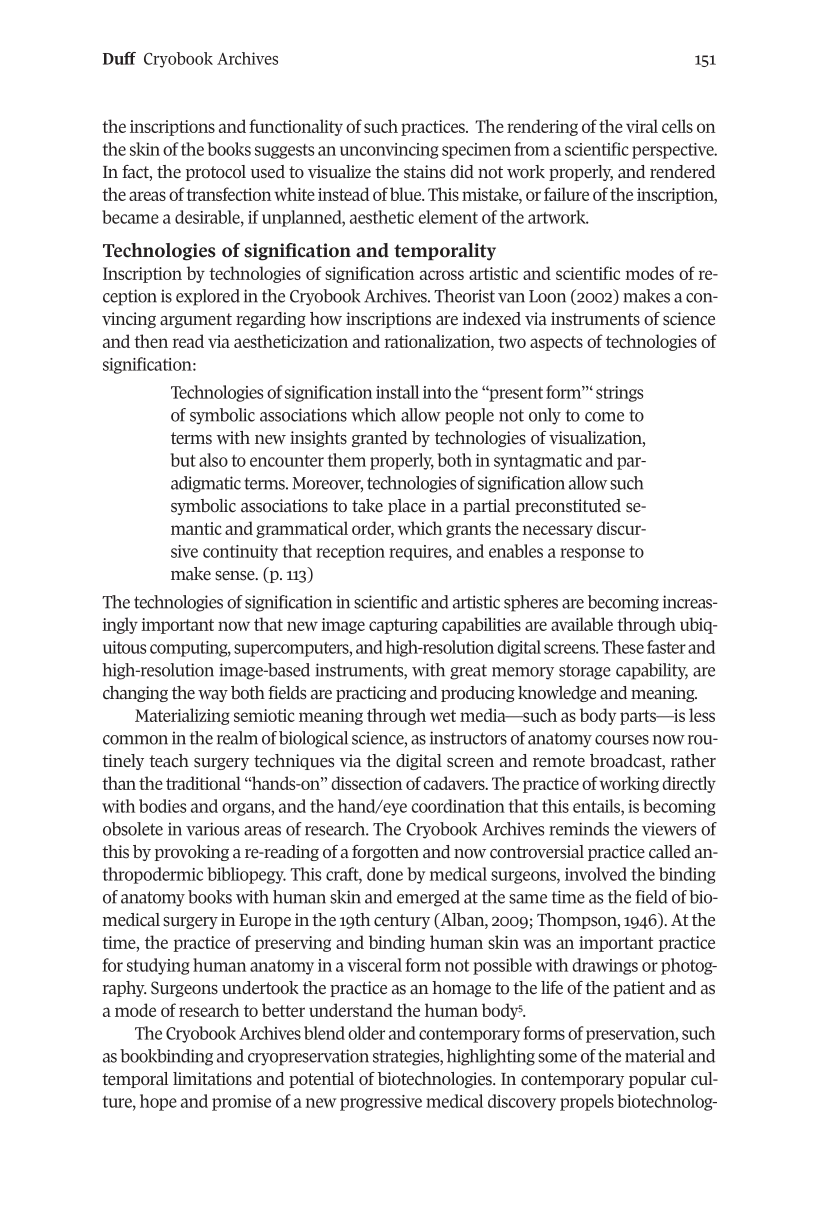 The width and height of the screenshot is (818, 1226). I want to click on traditional, so click(203, 783).
